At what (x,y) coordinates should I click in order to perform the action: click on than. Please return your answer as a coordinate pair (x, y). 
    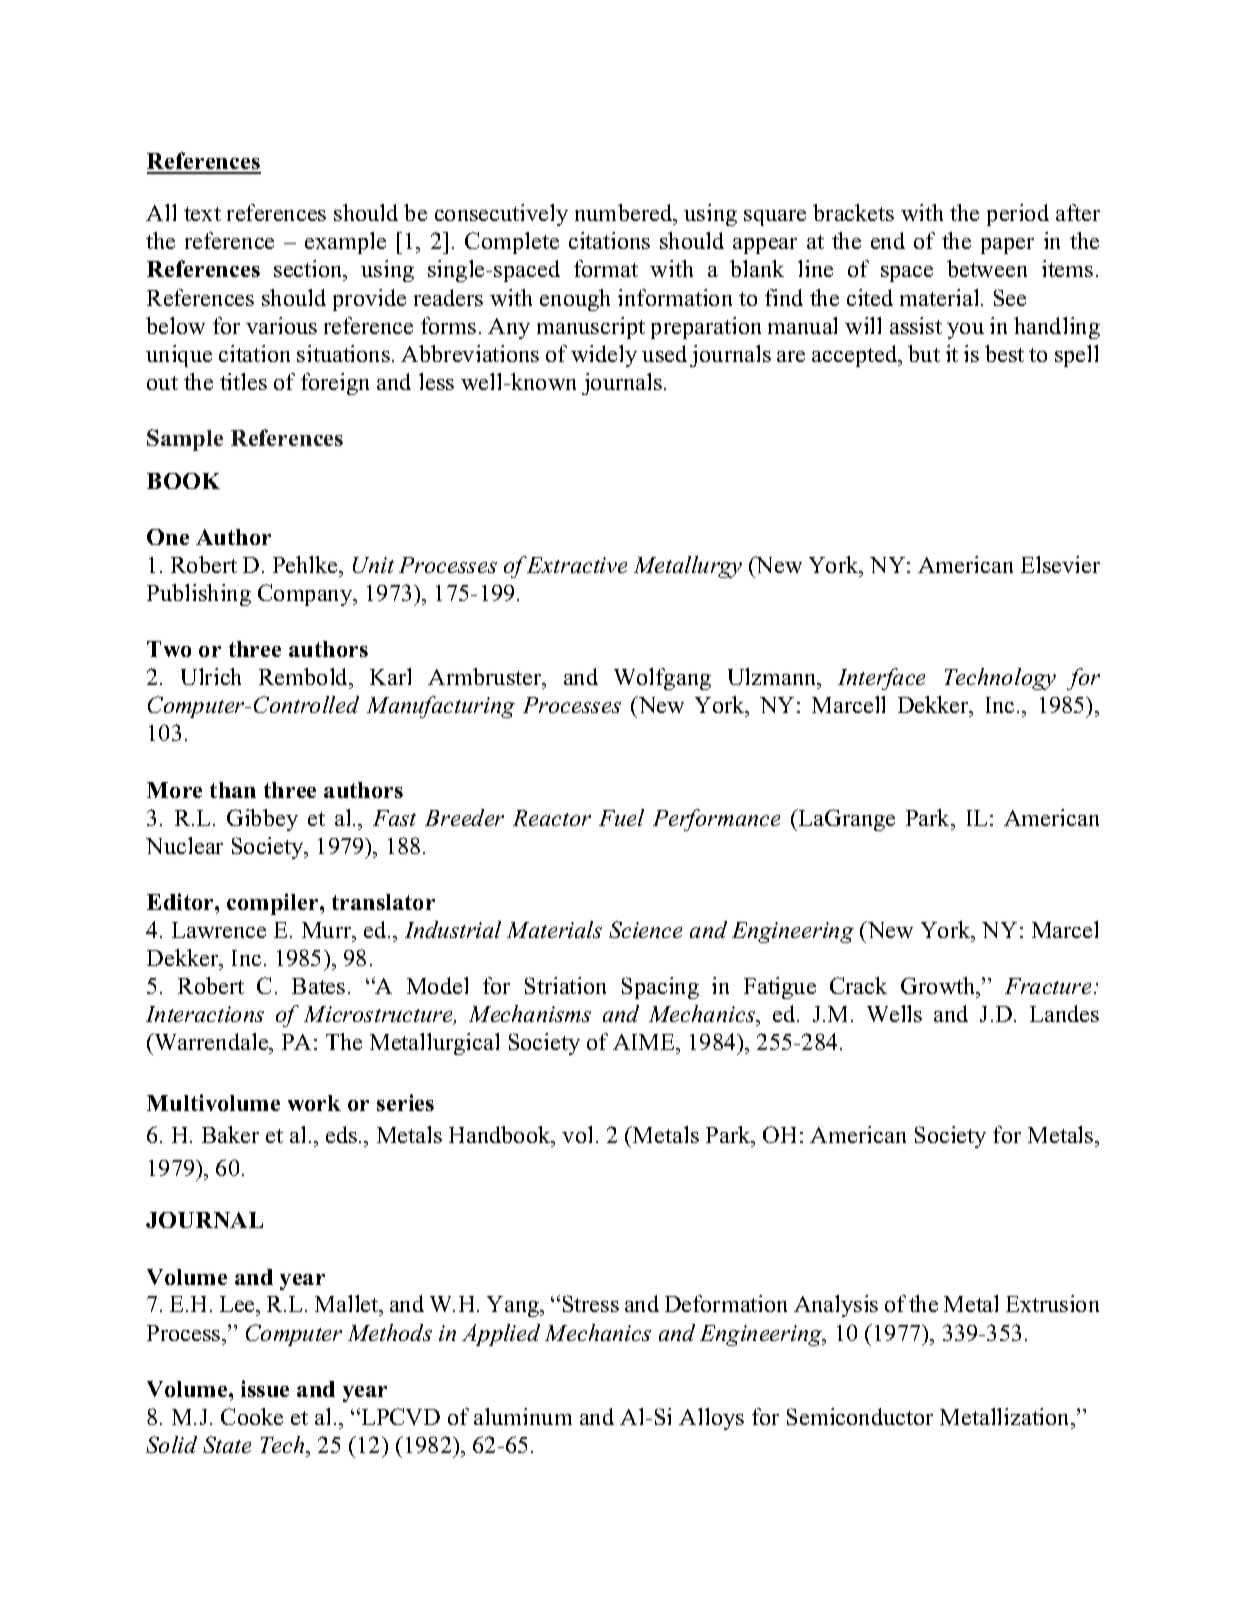
    Looking at the image, I should click on (233, 790).
